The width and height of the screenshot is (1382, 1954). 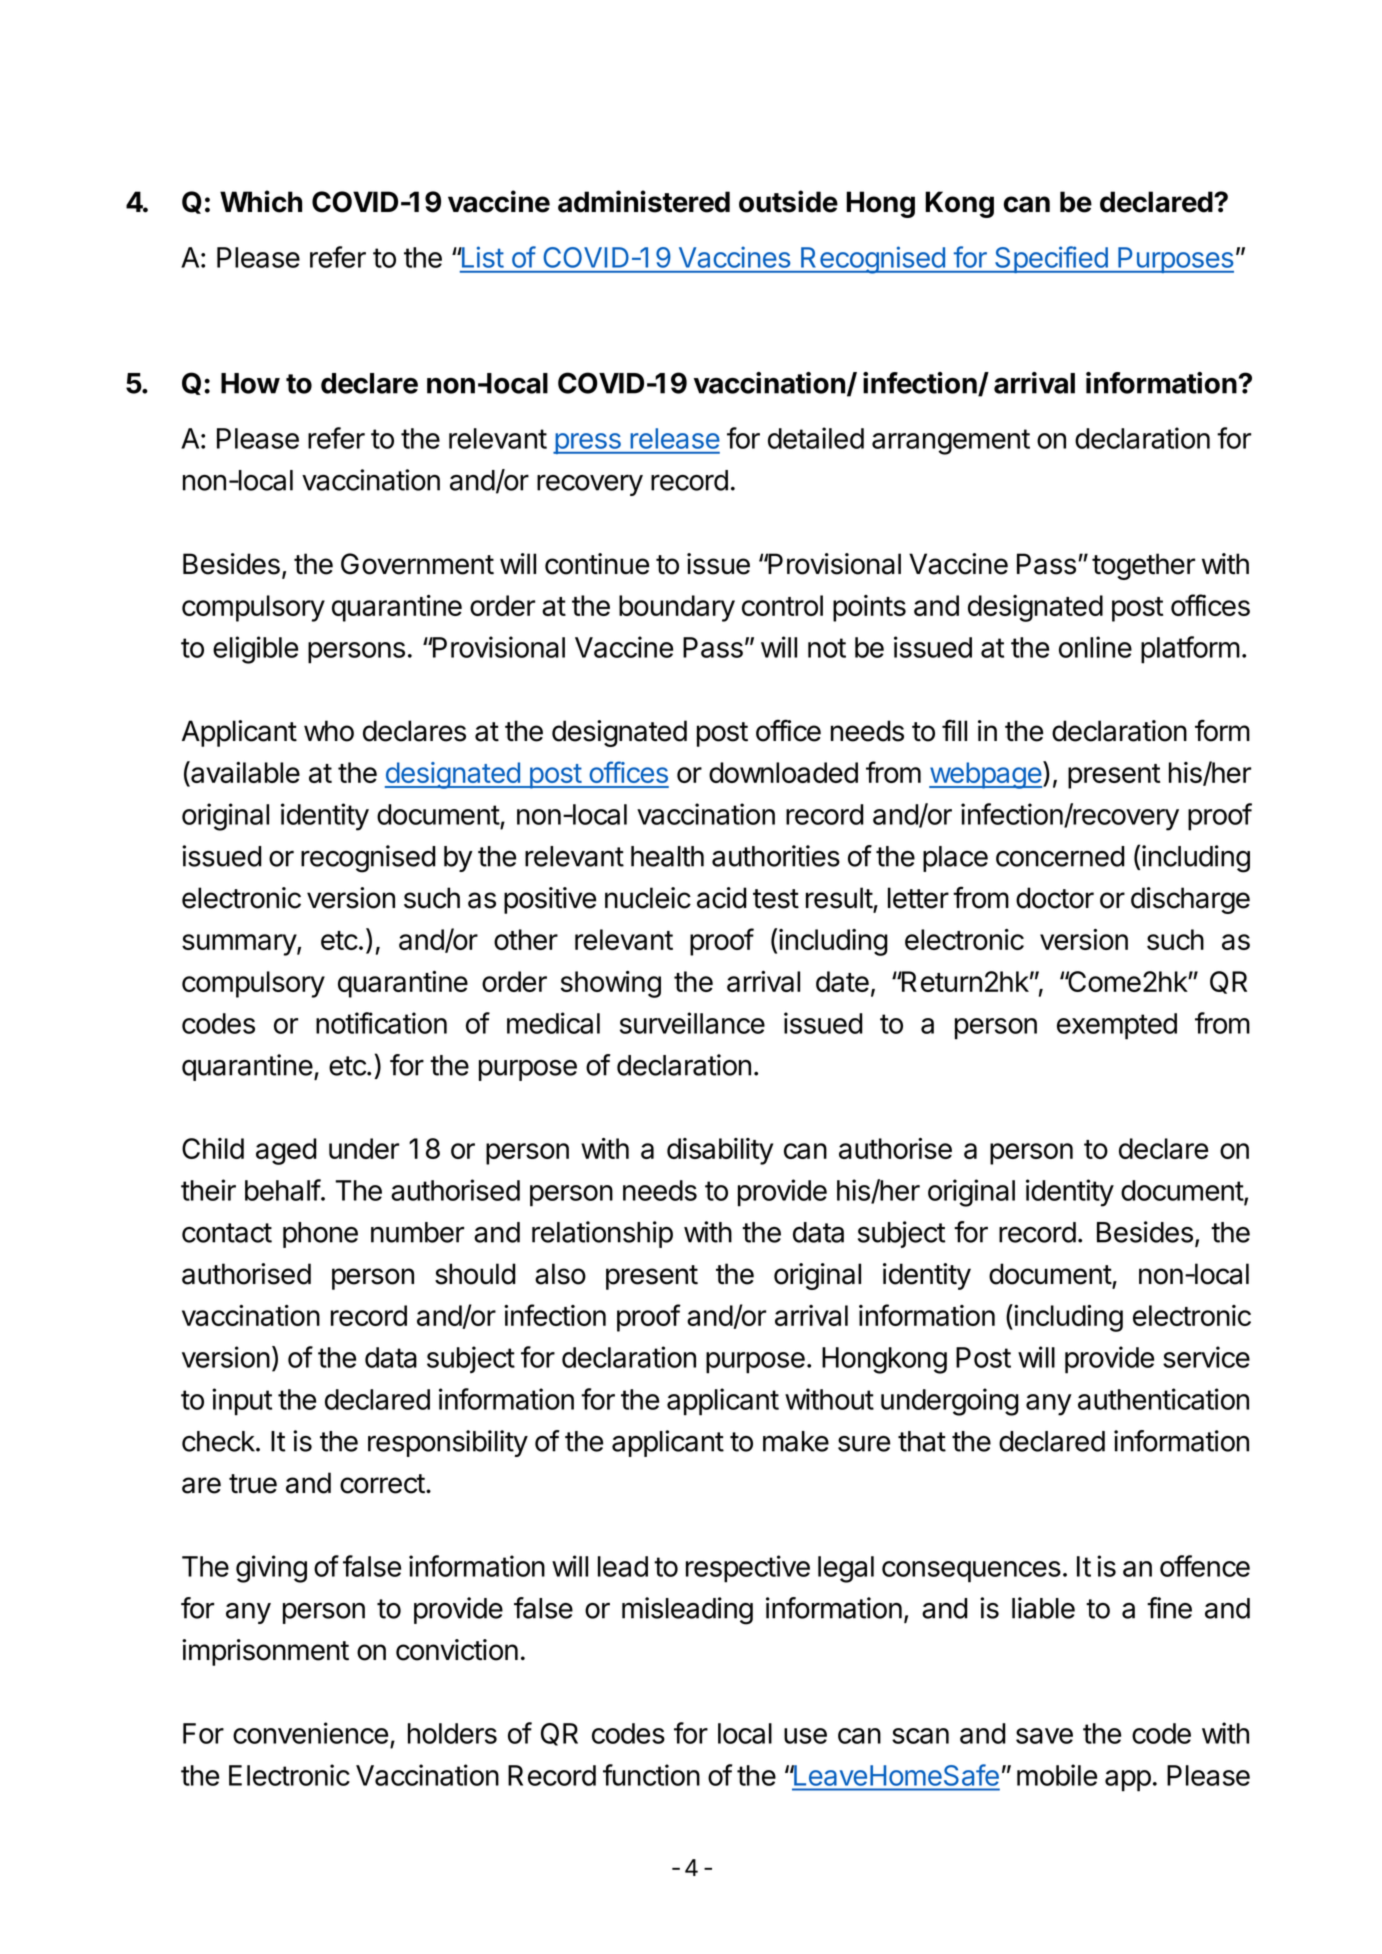 What do you see at coordinates (783, 772) in the screenshot?
I see `downloaded` at bounding box center [783, 772].
